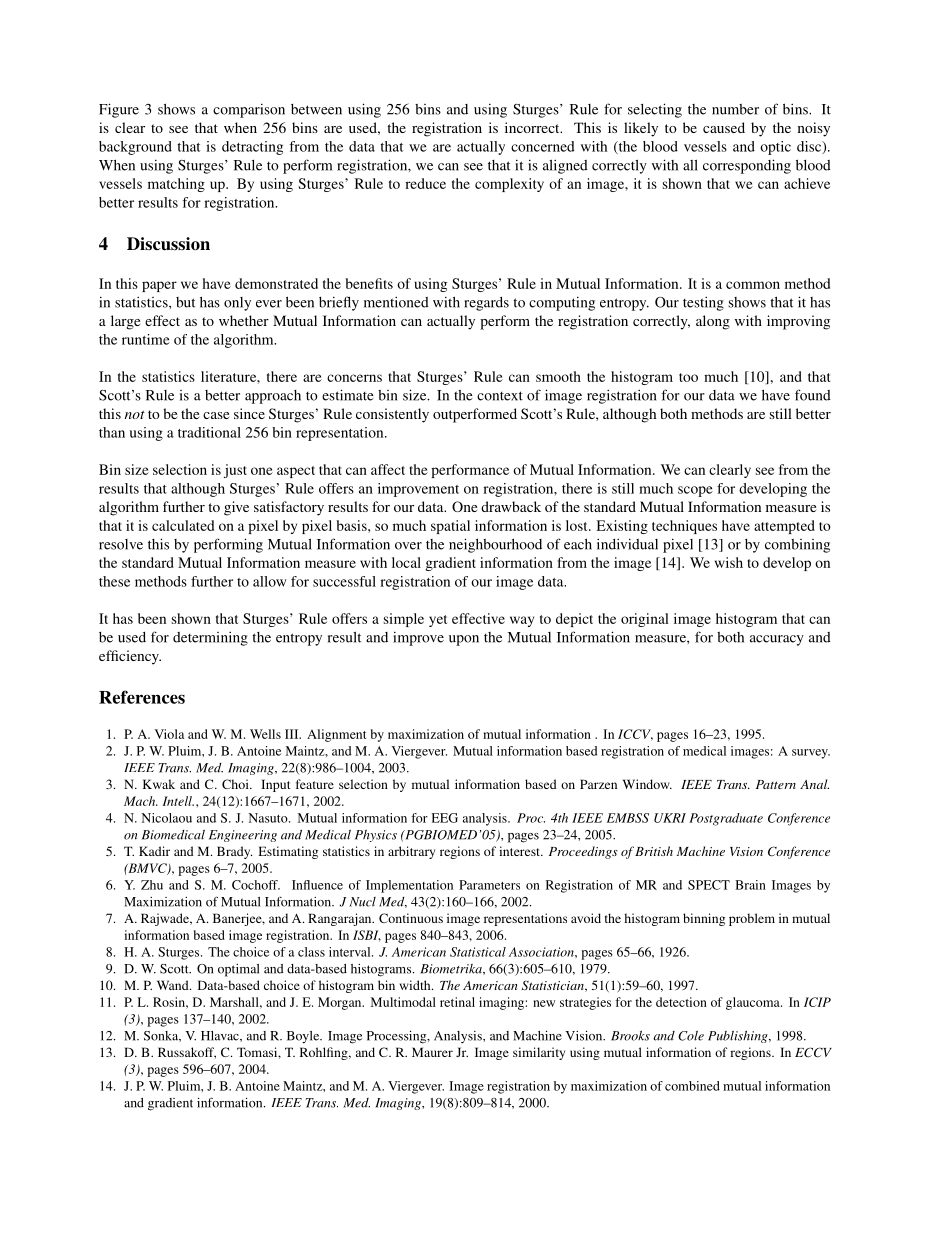 This screenshot has width=952, height=1233. I want to click on determining, so click(210, 638).
